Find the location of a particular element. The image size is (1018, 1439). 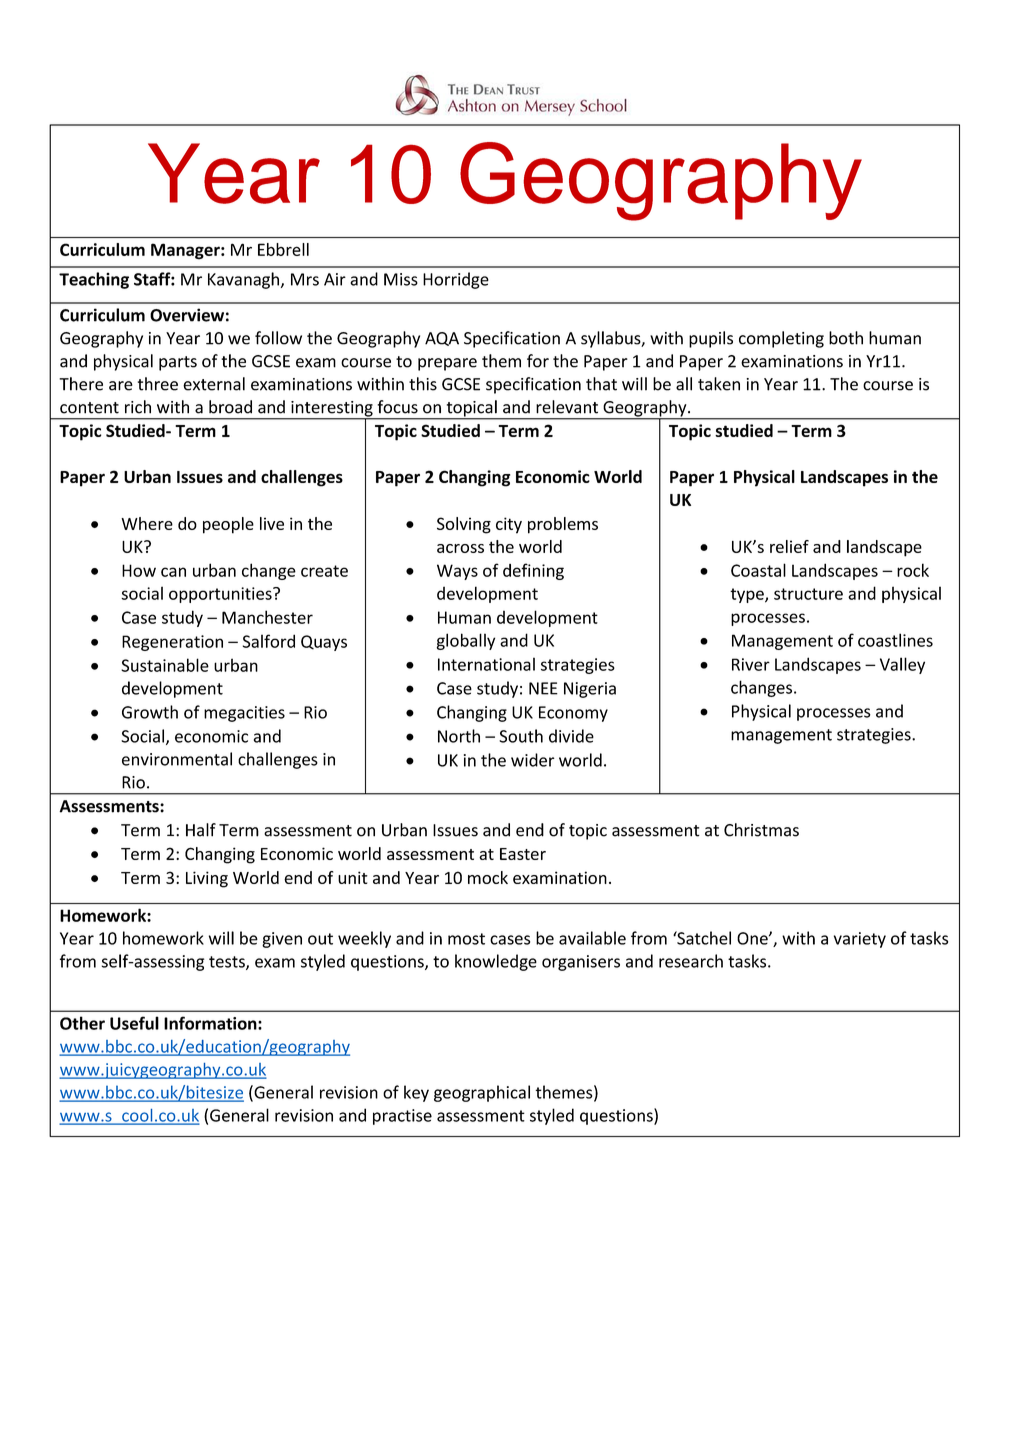

Kavanagh is located at coordinates (243, 280).
